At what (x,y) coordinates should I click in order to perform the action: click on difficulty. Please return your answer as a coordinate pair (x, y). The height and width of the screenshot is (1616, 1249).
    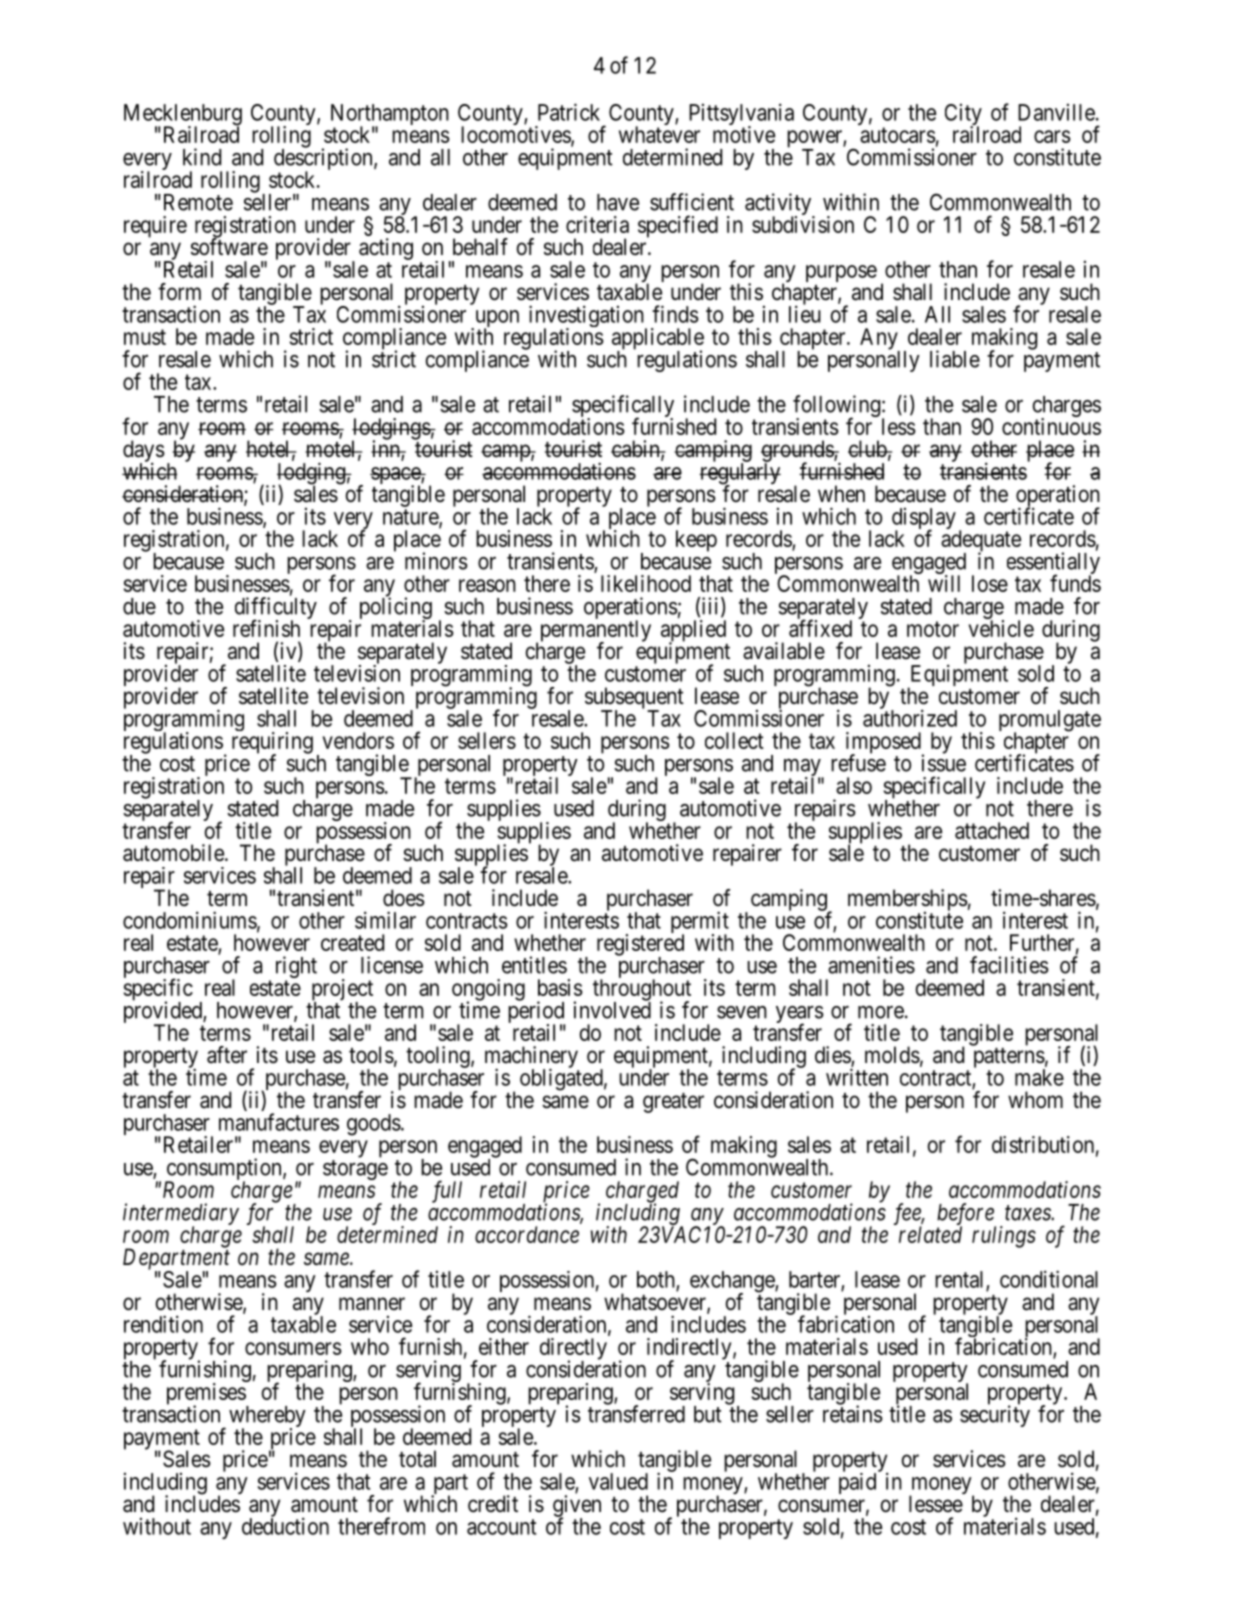
    Looking at the image, I should click on (276, 609).
